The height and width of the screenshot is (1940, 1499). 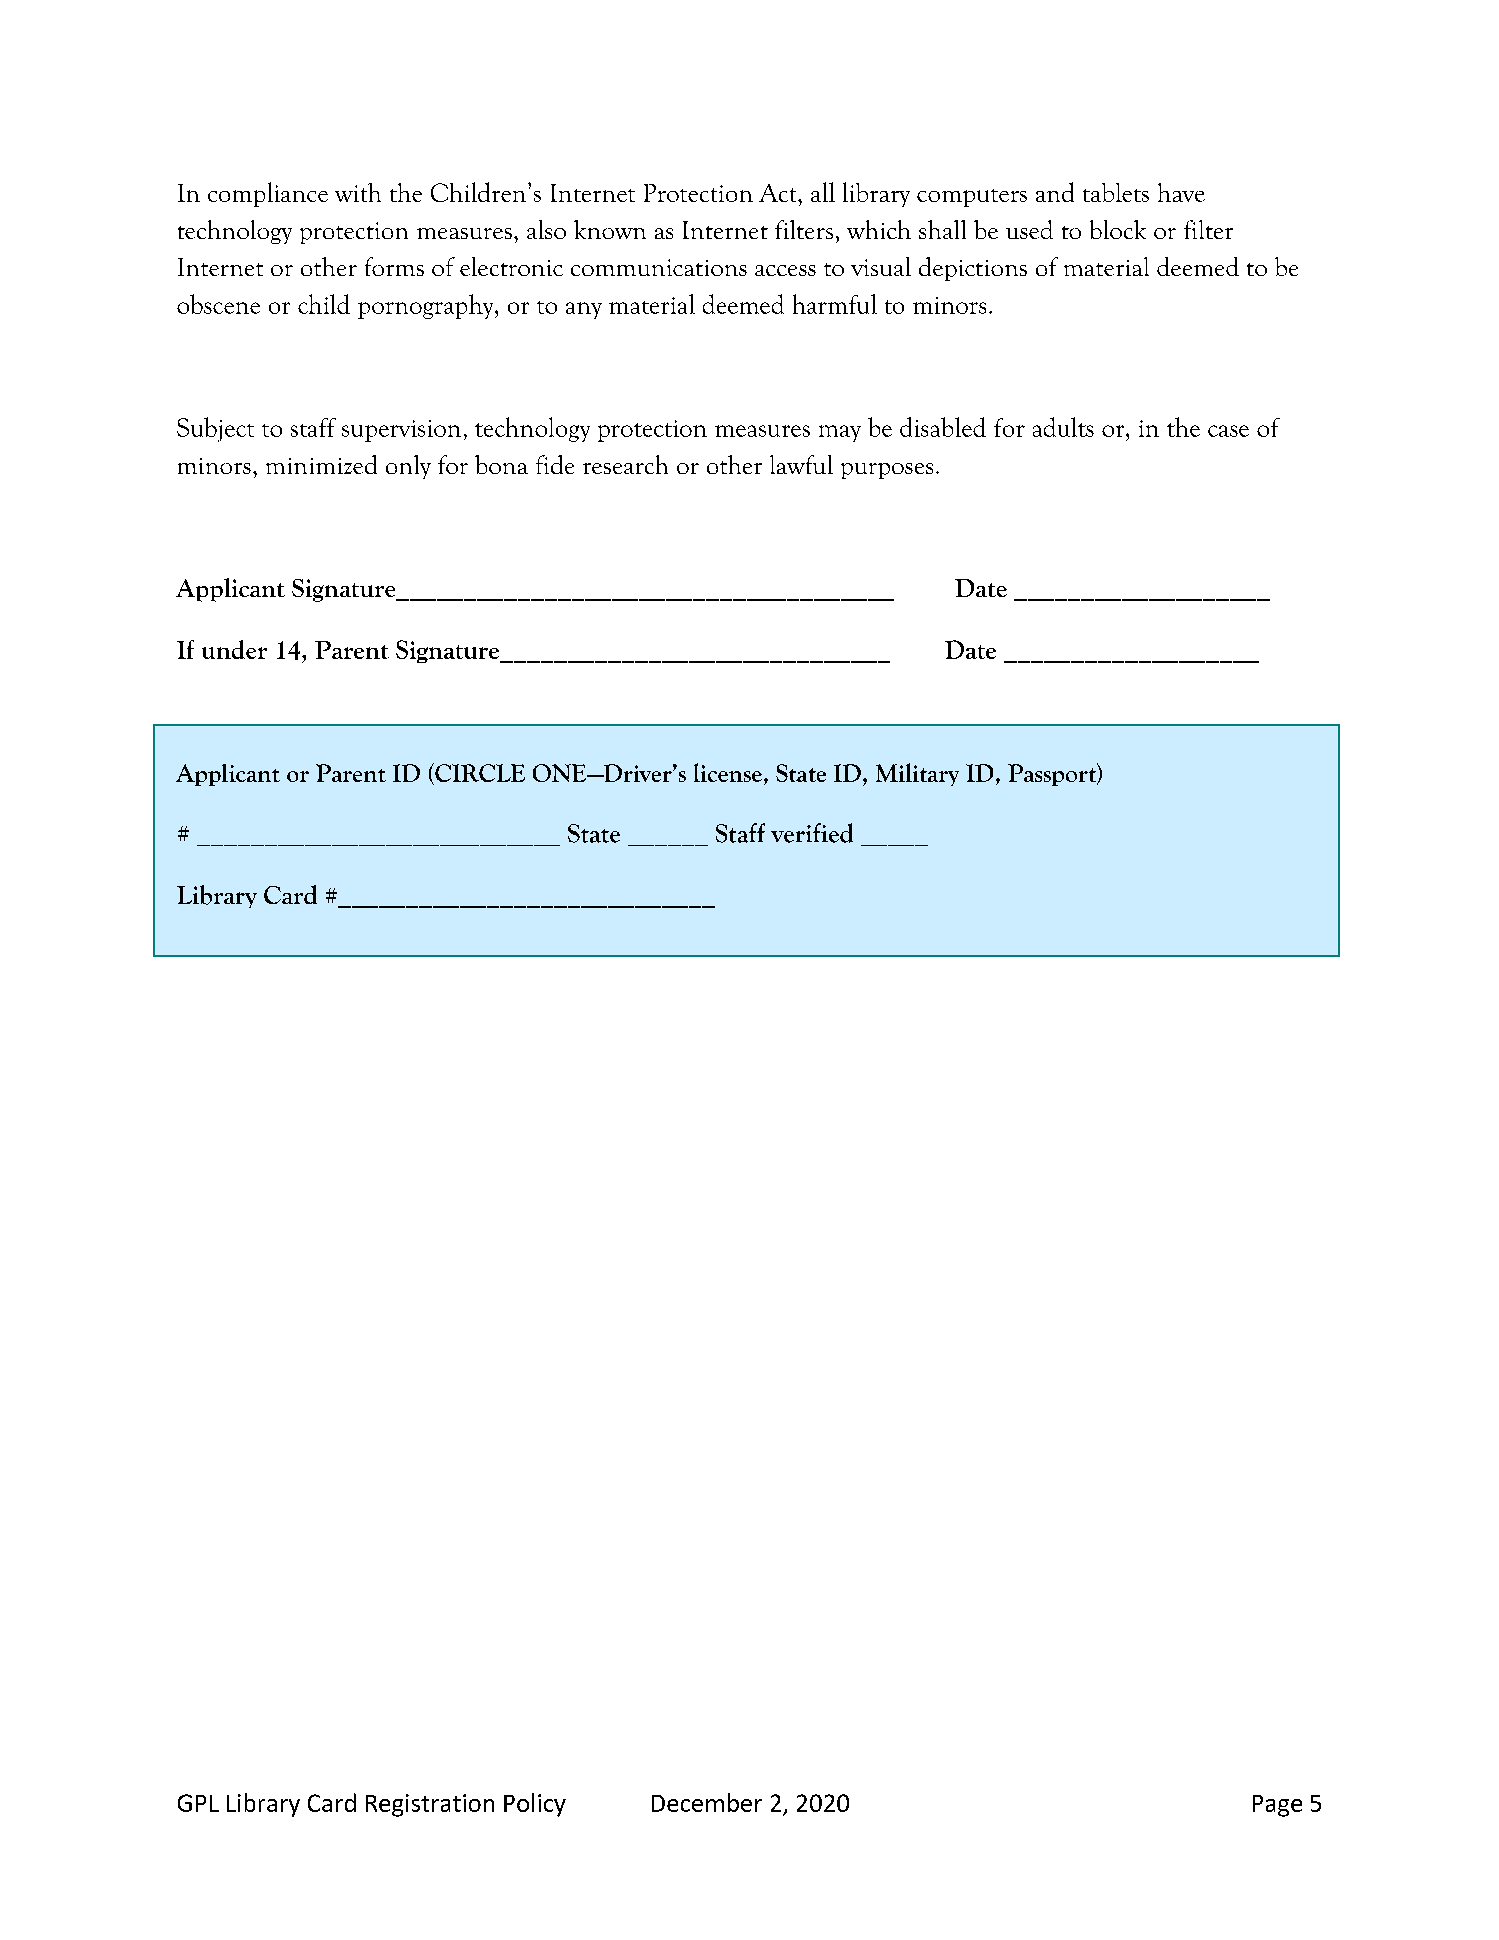 What do you see at coordinates (479, 772) in the screenshot?
I see `CIRCLE` at bounding box center [479, 772].
